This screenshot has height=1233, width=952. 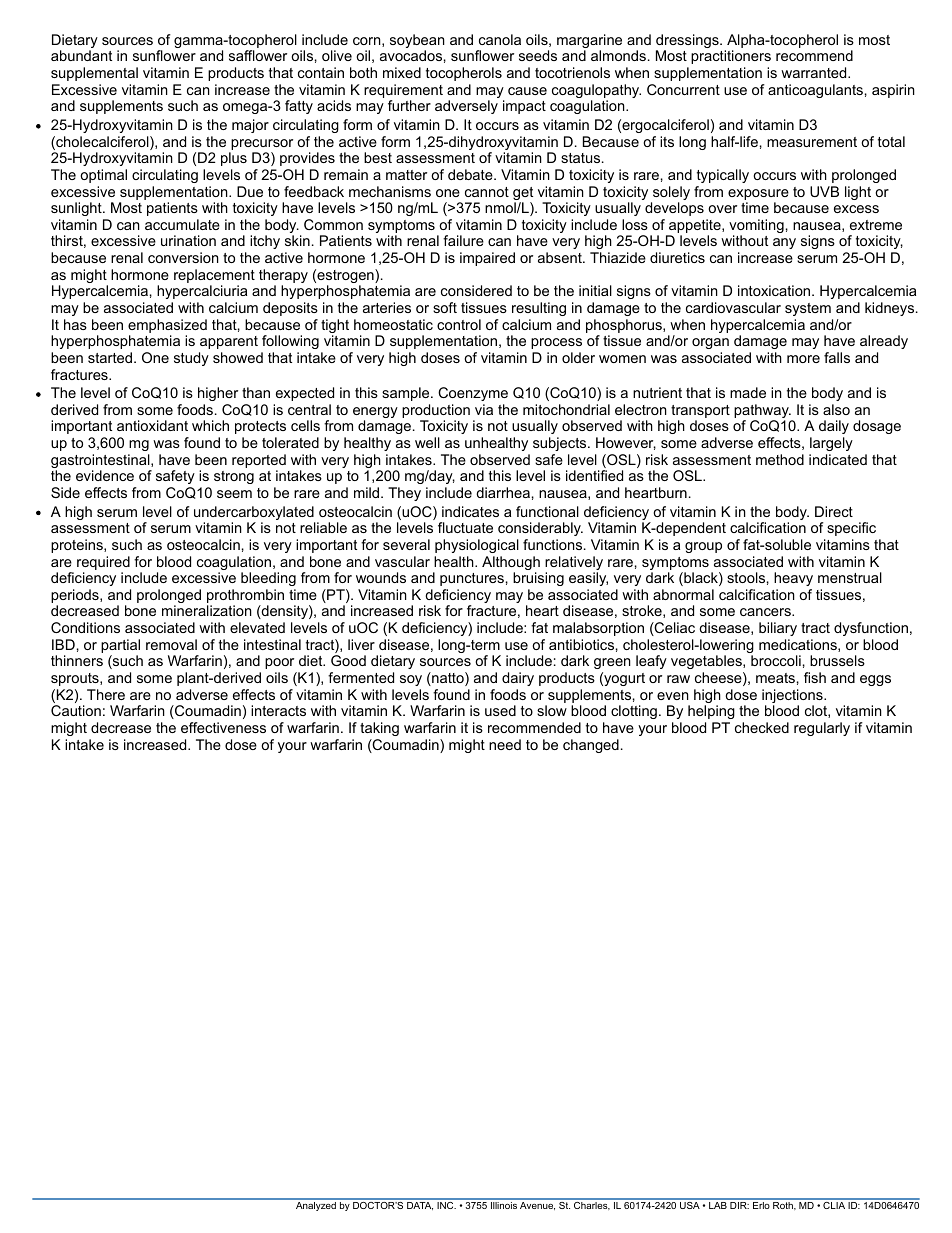 What do you see at coordinates (171, 644) in the screenshot?
I see `removal` at bounding box center [171, 644].
